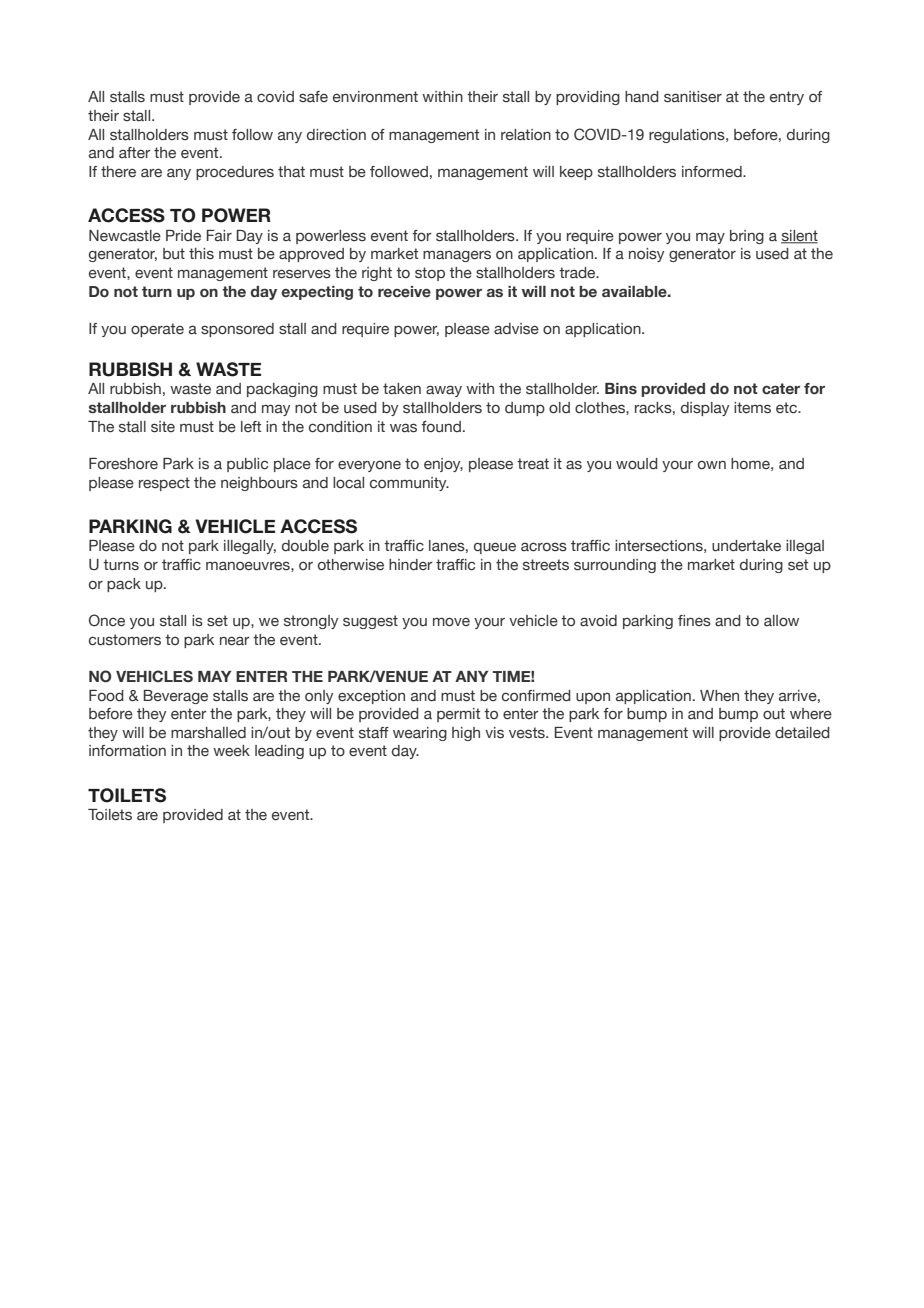 The image size is (924, 1308). Describe the element at coordinates (693, 97) in the screenshot. I see `sanitiser` at that location.
